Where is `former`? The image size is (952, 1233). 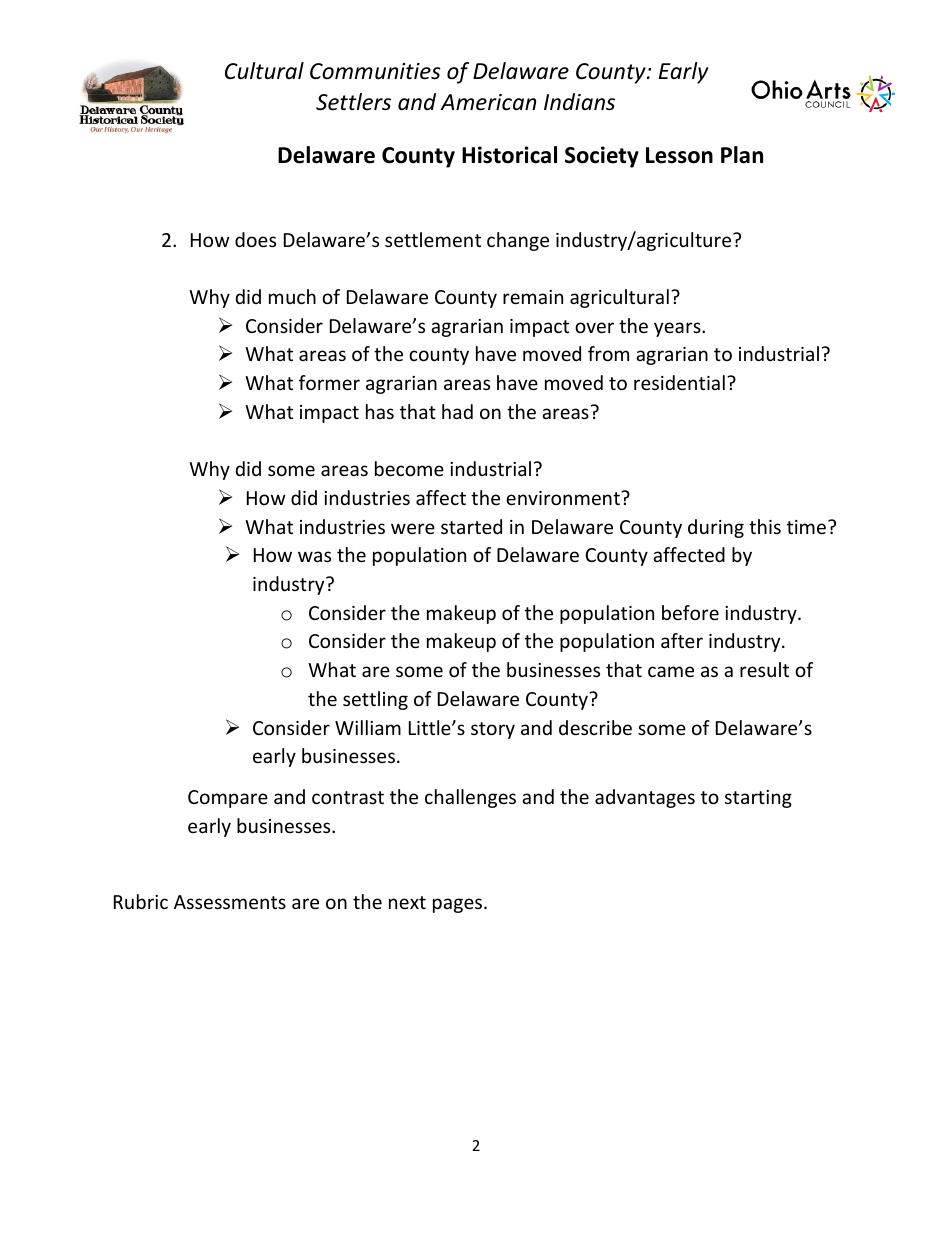
former is located at coordinates (329, 382).
